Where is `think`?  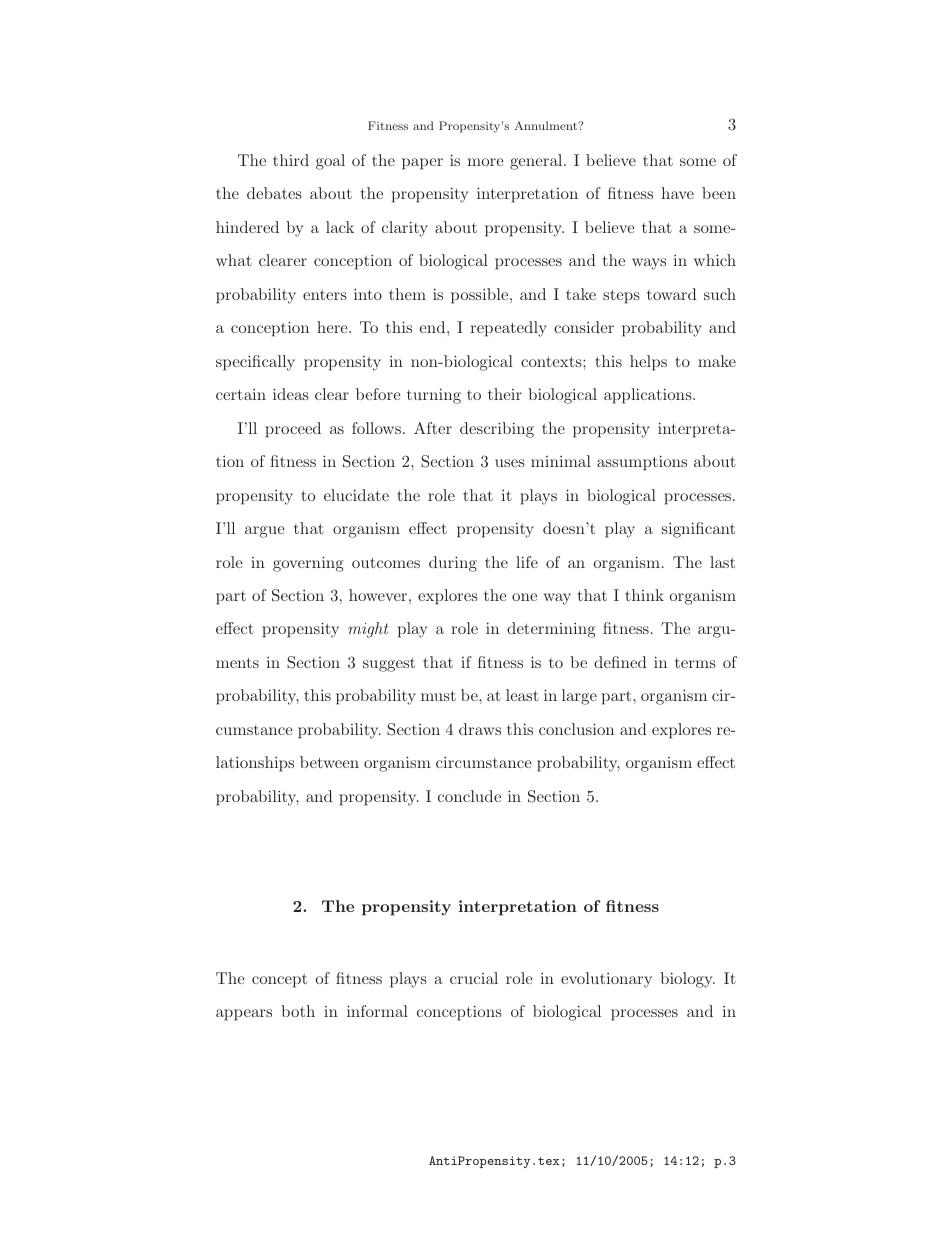
think is located at coordinates (644, 595).
